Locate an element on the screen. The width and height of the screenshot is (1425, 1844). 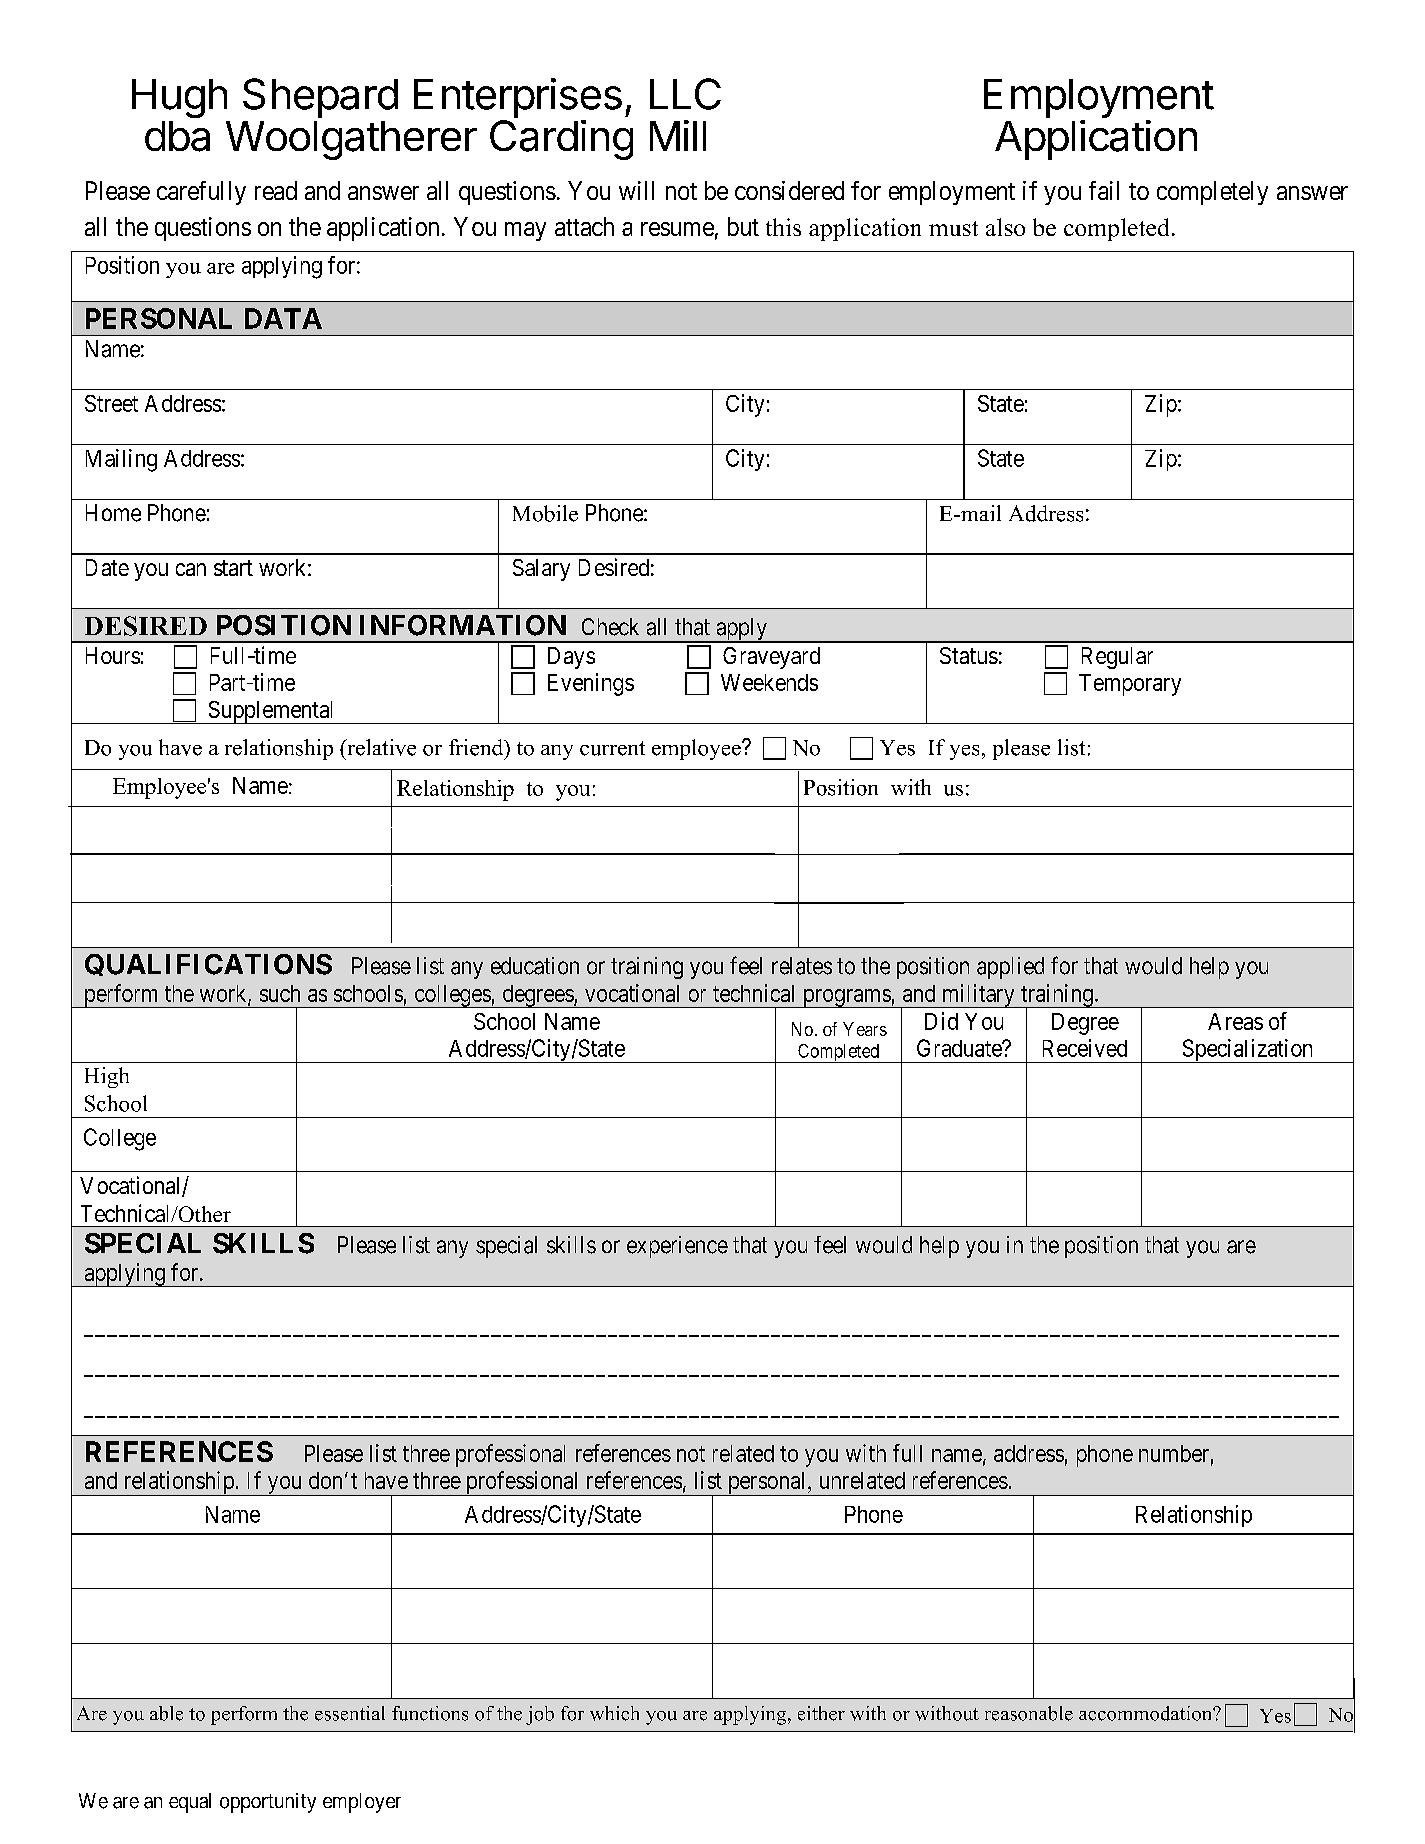
dba is located at coordinates (177, 136).
